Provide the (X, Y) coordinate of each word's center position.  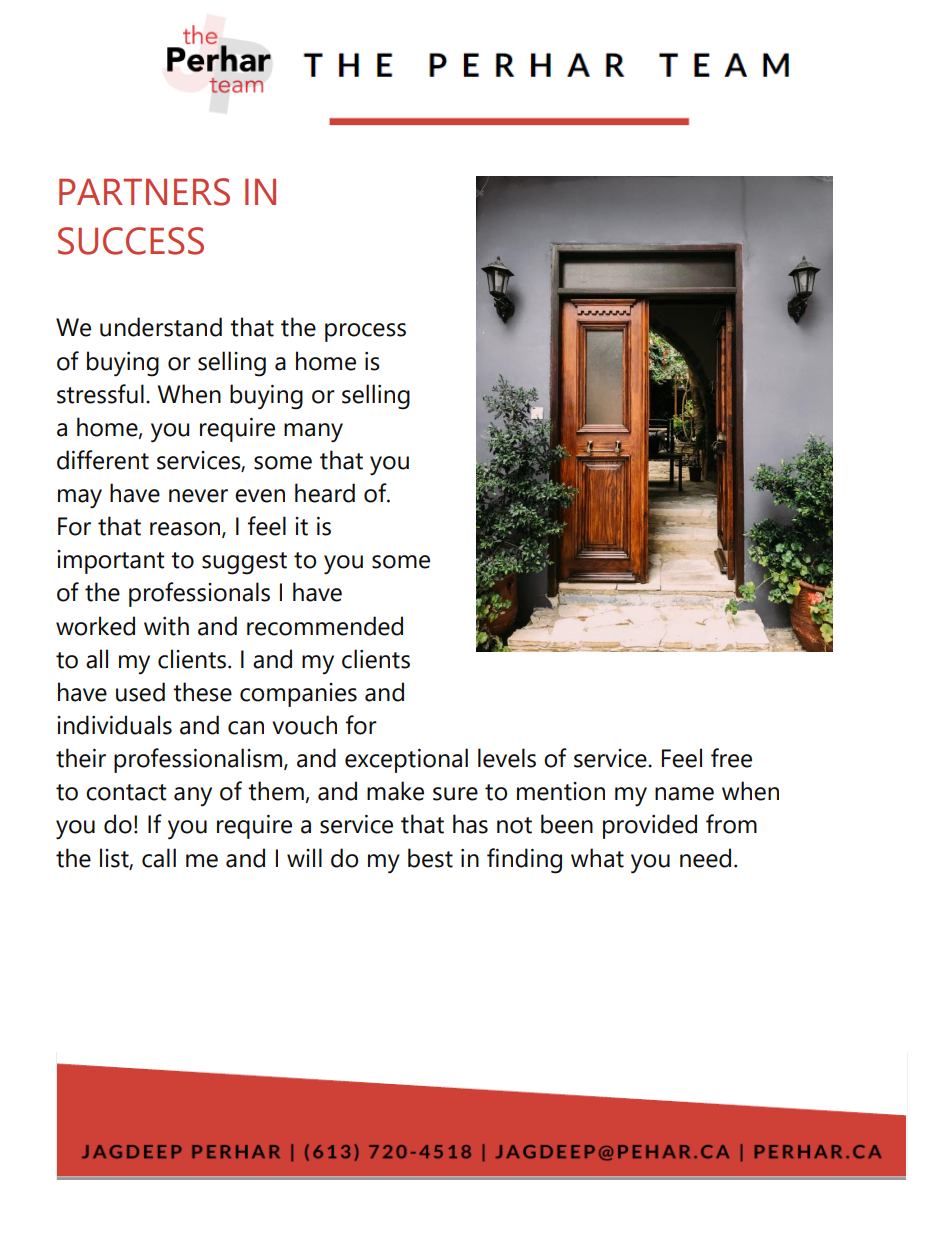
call (159, 858)
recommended (325, 626)
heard (325, 493)
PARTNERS (144, 192)
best (430, 858)
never (198, 496)
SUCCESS (131, 241)
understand (161, 327)
